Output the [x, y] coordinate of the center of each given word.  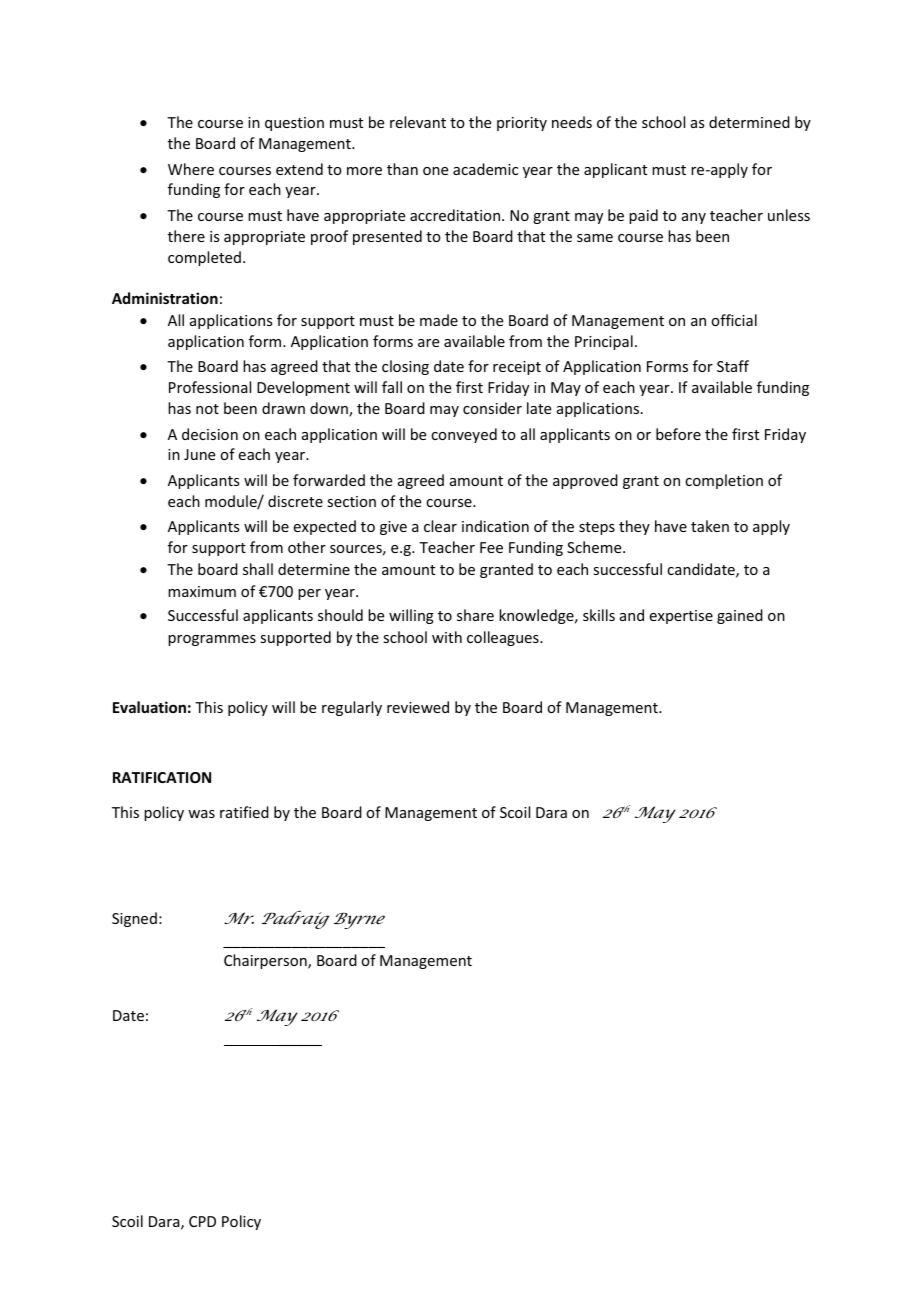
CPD [202, 1221]
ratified [244, 812]
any [694, 218]
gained [740, 616]
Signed [134, 919]
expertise [681, 617]
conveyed [464, 435]
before [678, 434]
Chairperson [266, 961]
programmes [212, 640]
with [447, 637]
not [207, 409]
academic [485, 169]
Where [191, 169]
